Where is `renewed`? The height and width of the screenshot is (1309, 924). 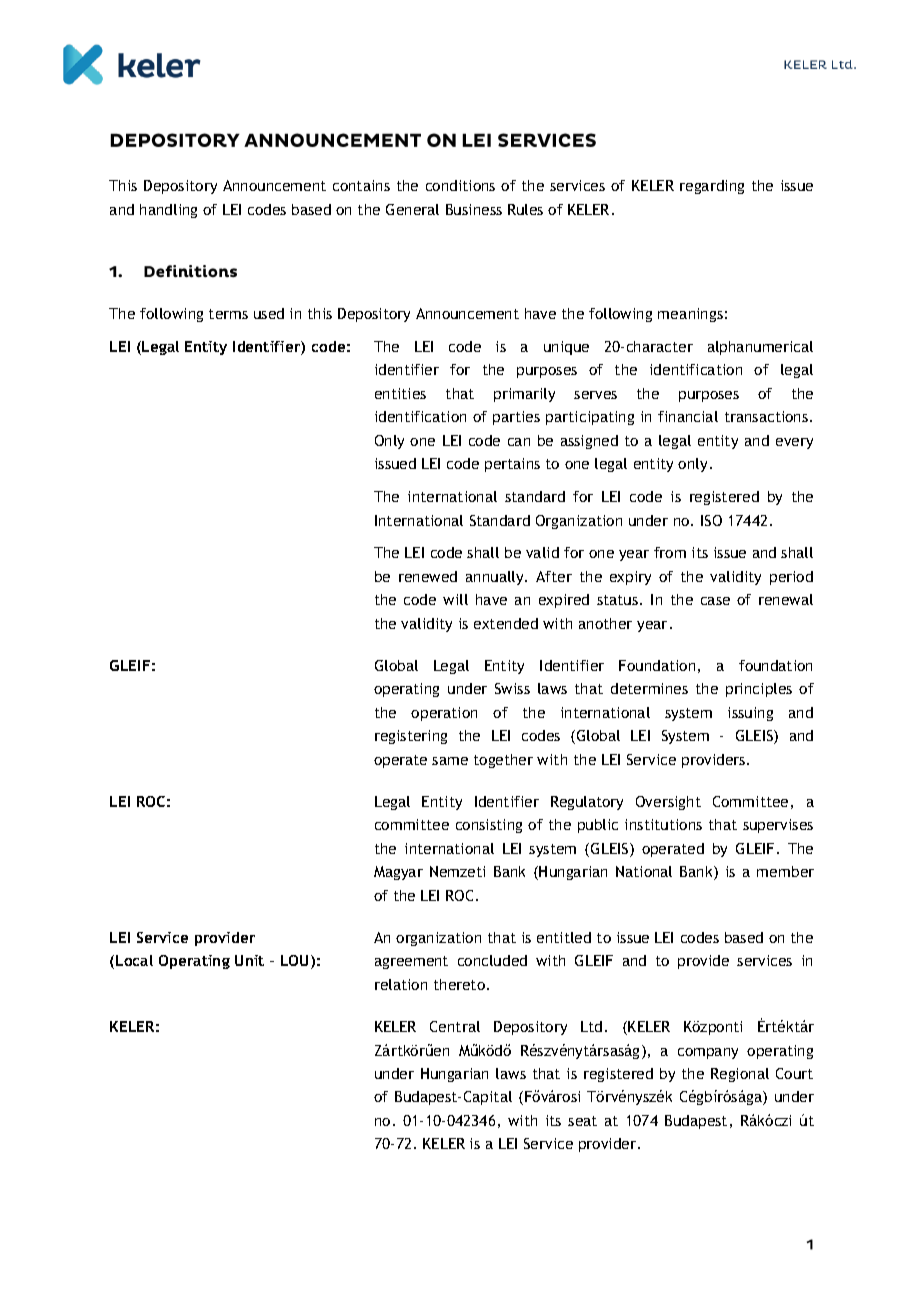
renewed is located at coordinates (428, 576).
